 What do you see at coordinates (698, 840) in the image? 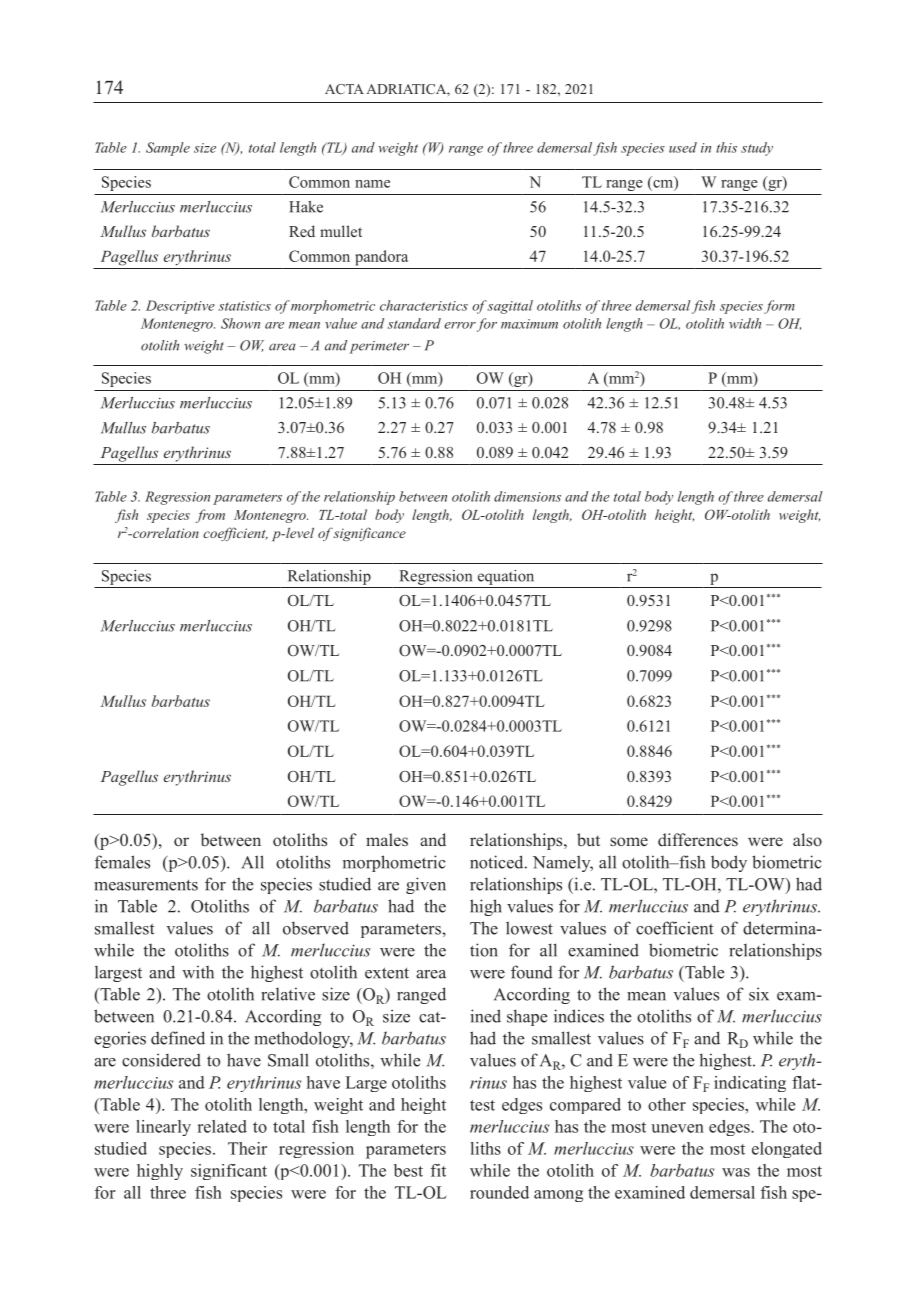
I see `differences` at bounding box center [698, 840].
